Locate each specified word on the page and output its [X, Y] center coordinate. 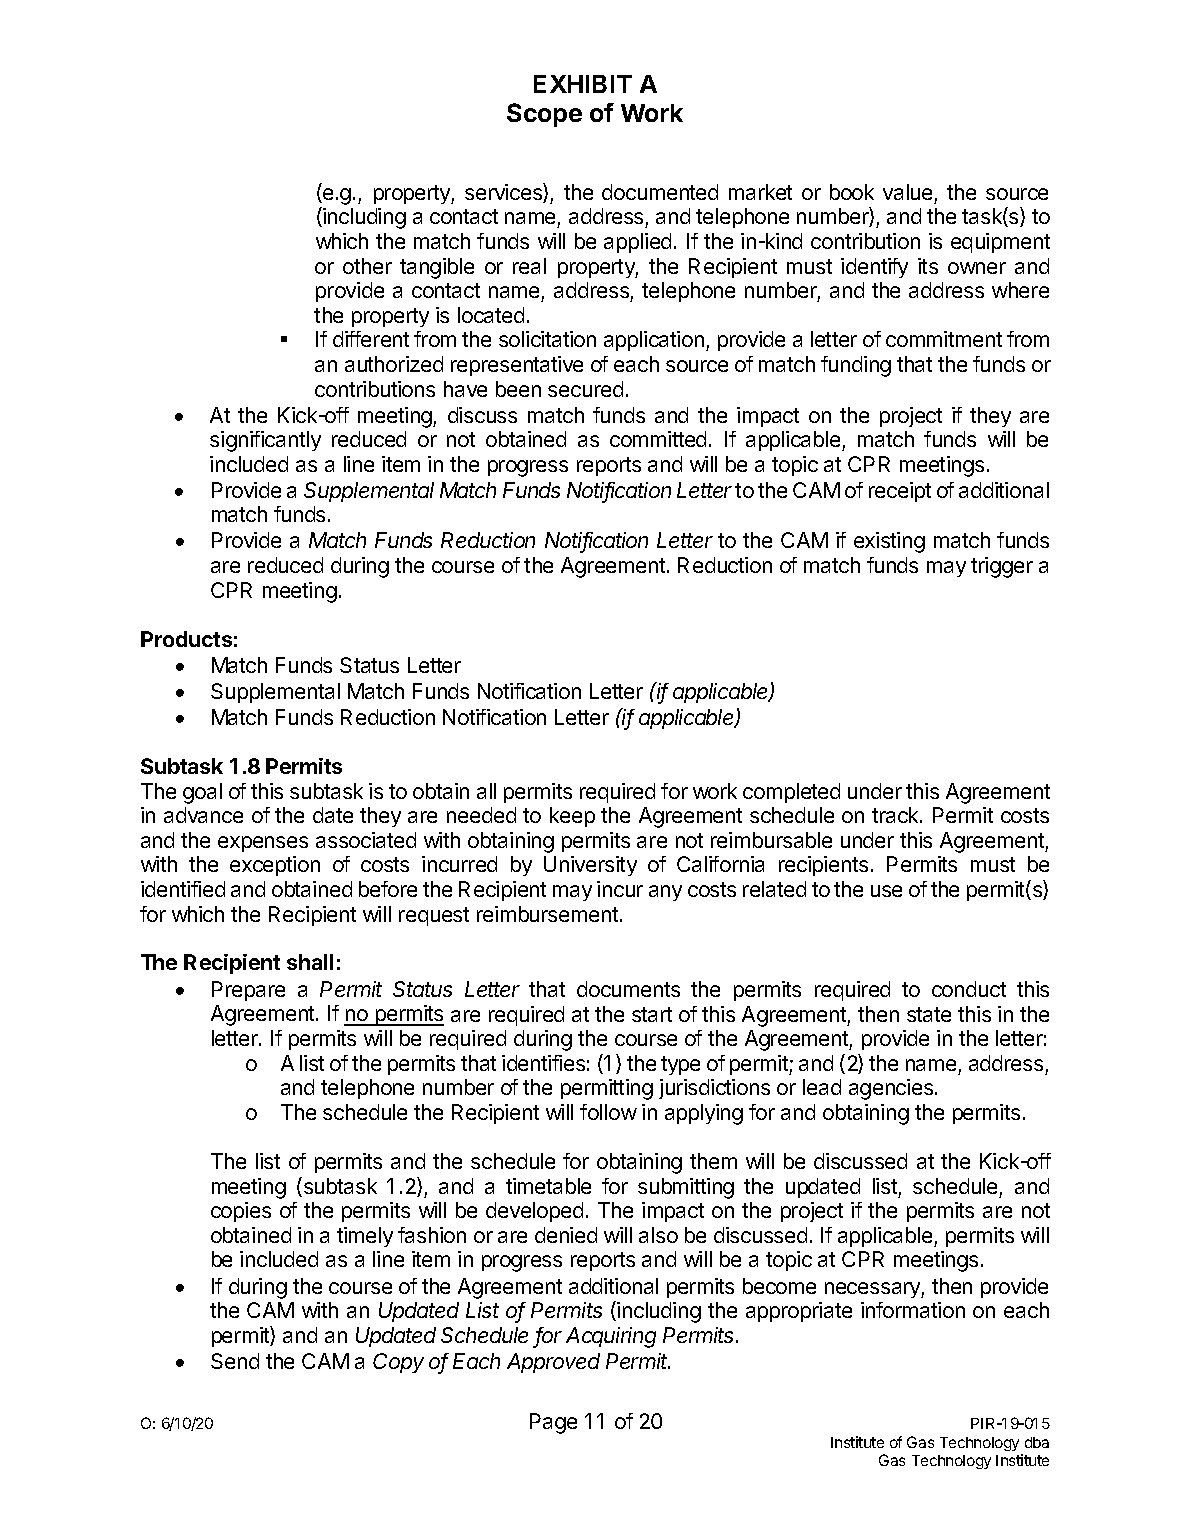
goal [202, 793]
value [907, 192]
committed [658, 439]
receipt [900, 492]
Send [235, 1361]
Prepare [248, 991]
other [367, 266]
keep [572, 817]
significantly [265, 441]
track [896, 815]
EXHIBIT [583, 84]
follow [608, 1112]
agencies [892, 1089]
